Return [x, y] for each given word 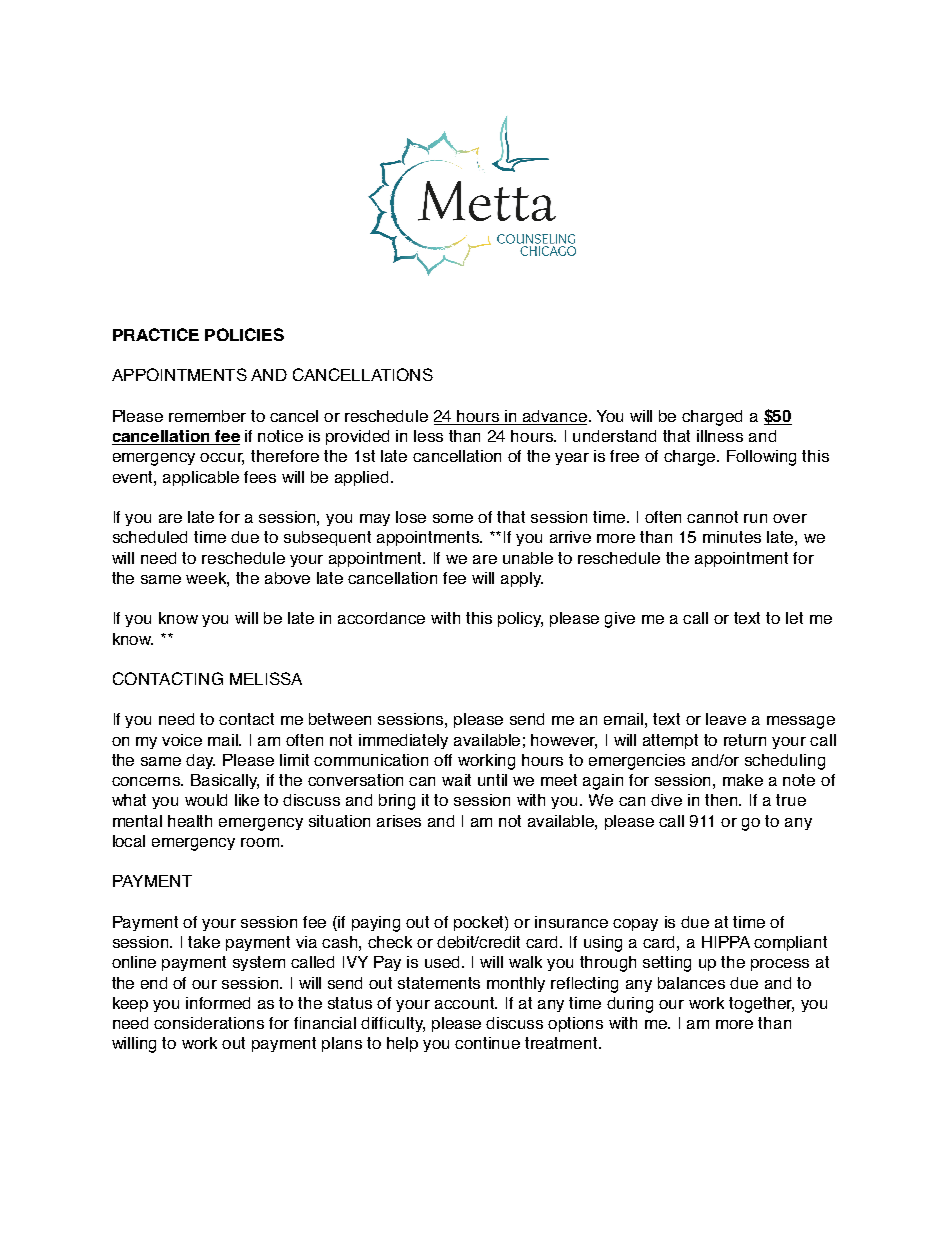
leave [726, 719]
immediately [403, 741]
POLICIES [244, 334]
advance [554, 417]
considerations [209, 1023]
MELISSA [266, 678]
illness [720, 436]
